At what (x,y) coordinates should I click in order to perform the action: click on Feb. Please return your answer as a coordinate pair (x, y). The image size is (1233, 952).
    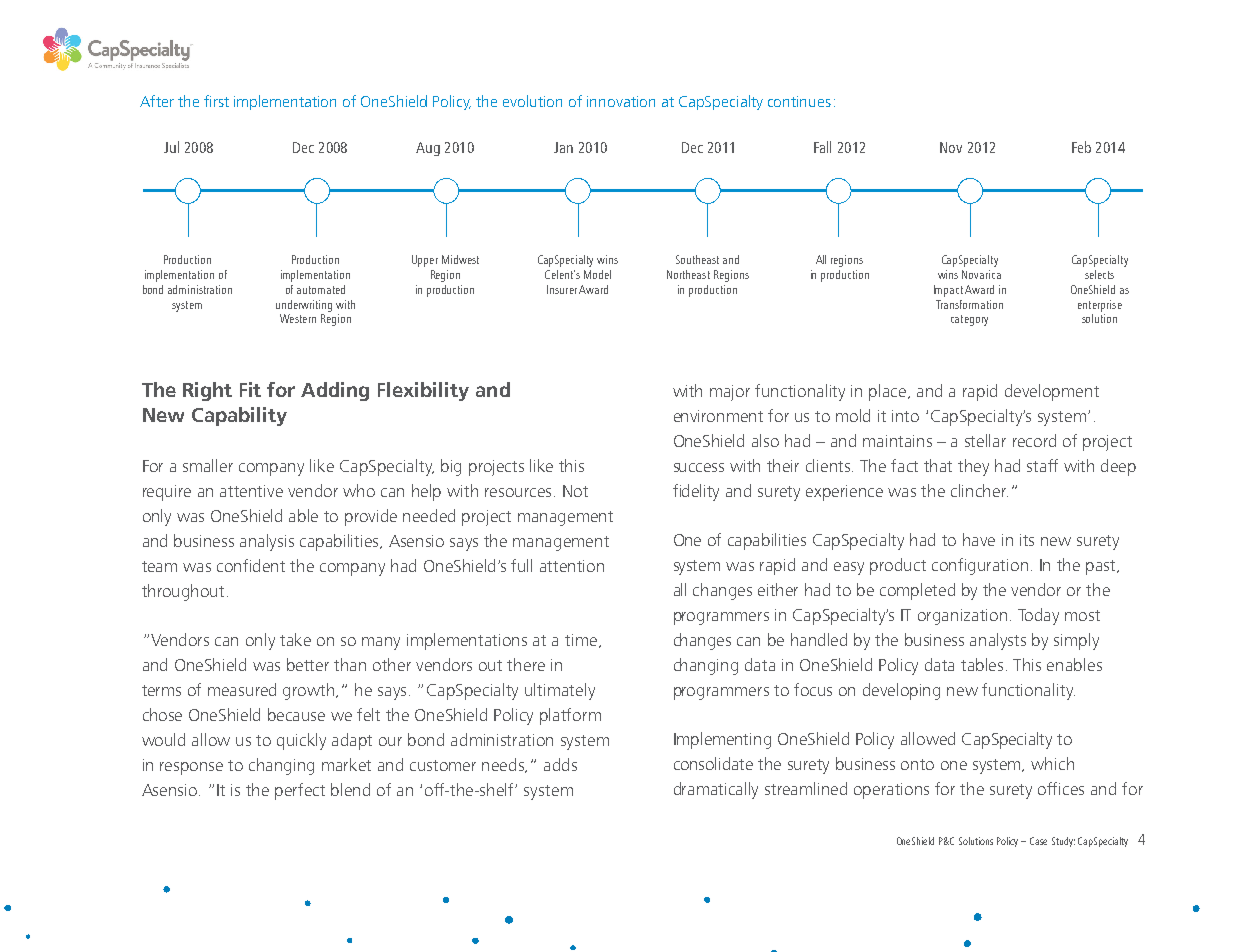
    Looking at the image, I should click on (1081, 147).
